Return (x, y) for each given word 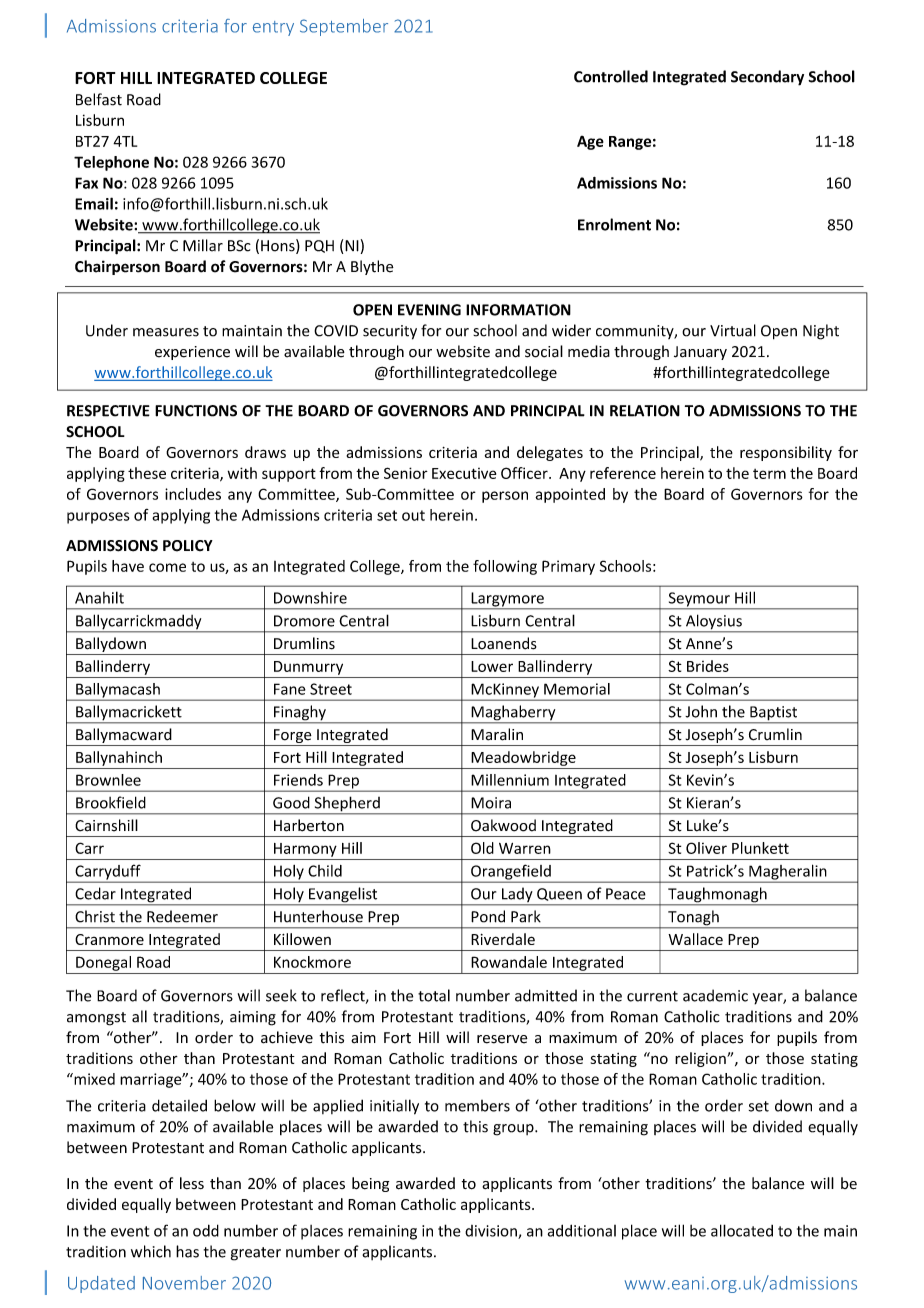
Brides (708, 666)
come (167, 567)
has (187, 1251)
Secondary (767, 78)
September (344, 27)
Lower (492, 666)
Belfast (99, 99)
